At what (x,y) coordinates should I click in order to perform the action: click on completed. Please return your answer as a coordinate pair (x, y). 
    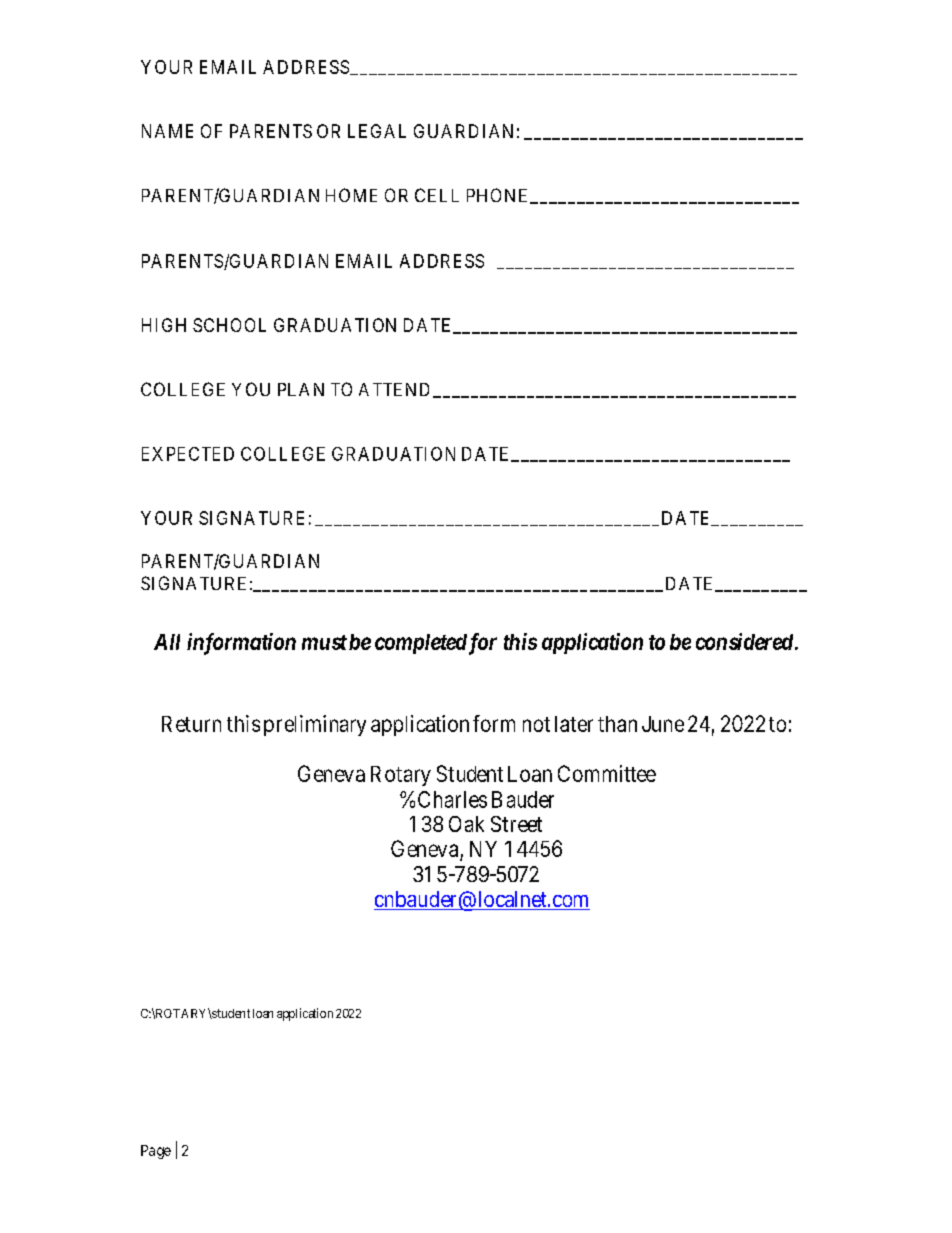
    Looking at the image, I should click on (421, 644).
